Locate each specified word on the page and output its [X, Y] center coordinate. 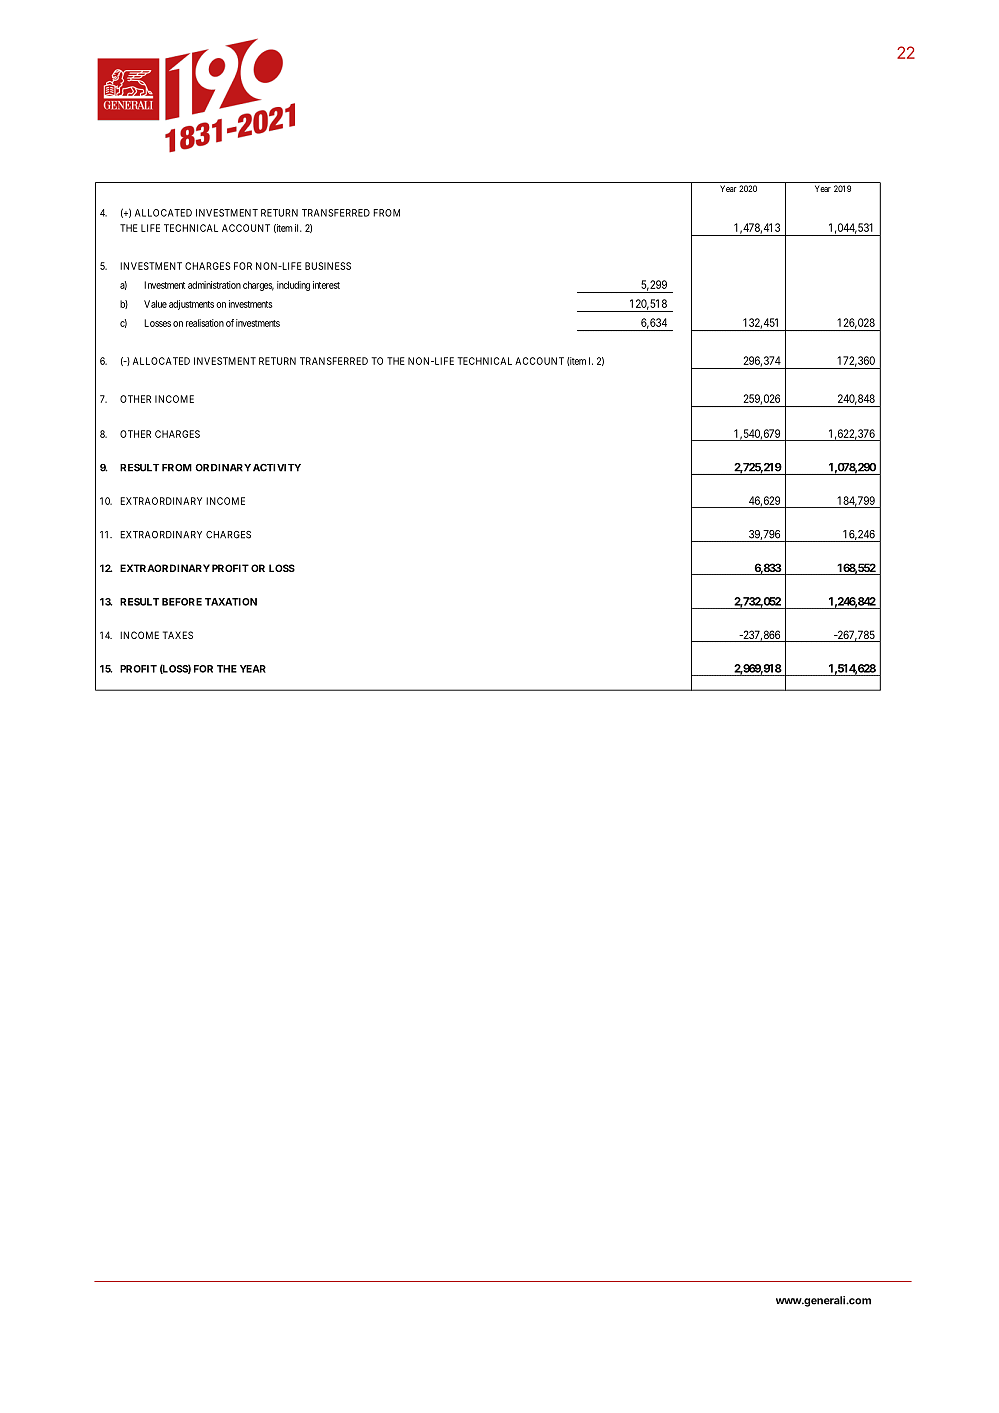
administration [214, 285]
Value [155, 304]
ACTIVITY [277, 468]
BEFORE [182, 602]
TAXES [178, 635]
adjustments [191, 305]
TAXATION [231, 602]
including [293, 286]
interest [326, 285]
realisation [205, 323]
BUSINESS [328, 266]
